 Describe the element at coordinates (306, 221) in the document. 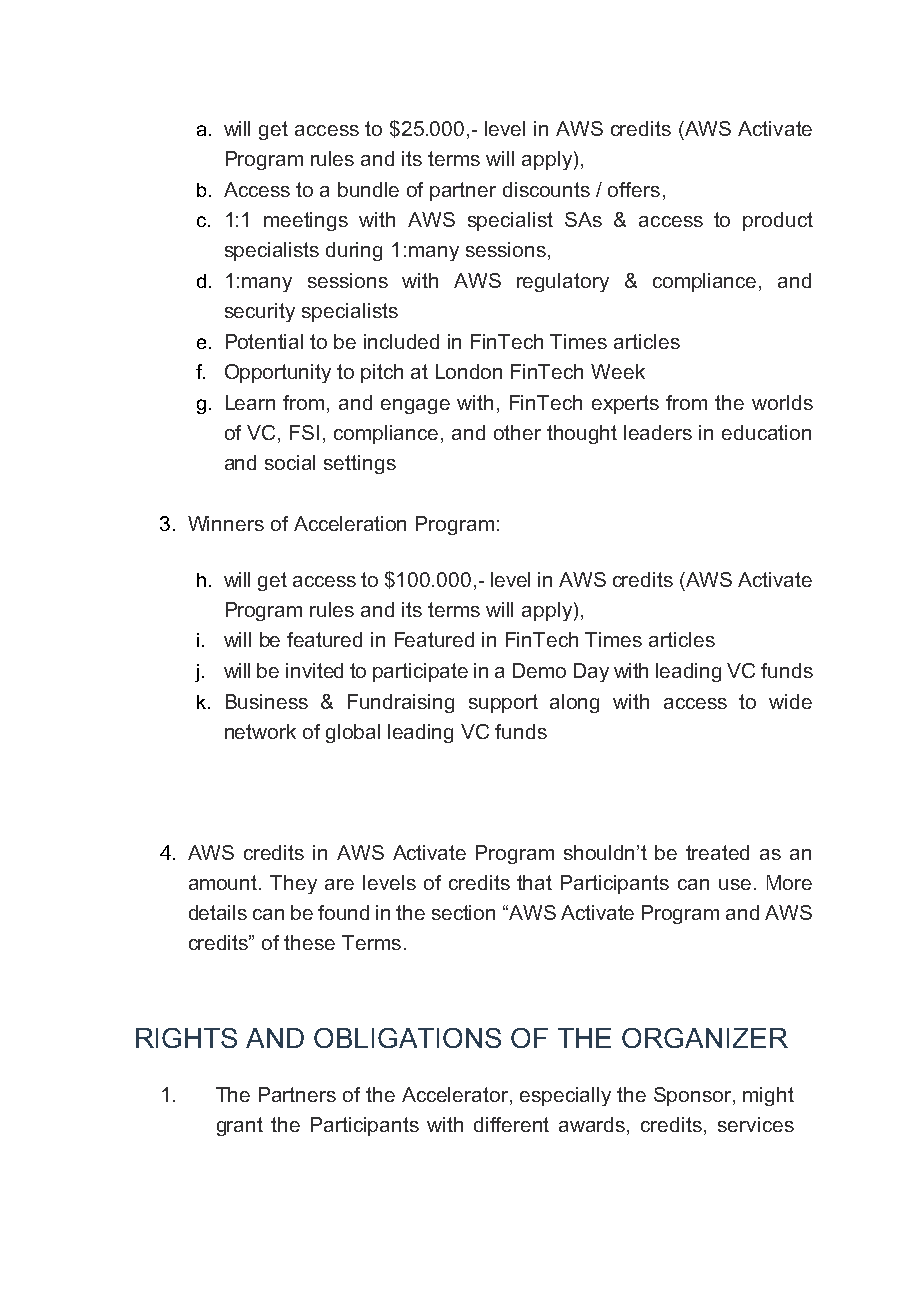

I see `meetings` at that location.
